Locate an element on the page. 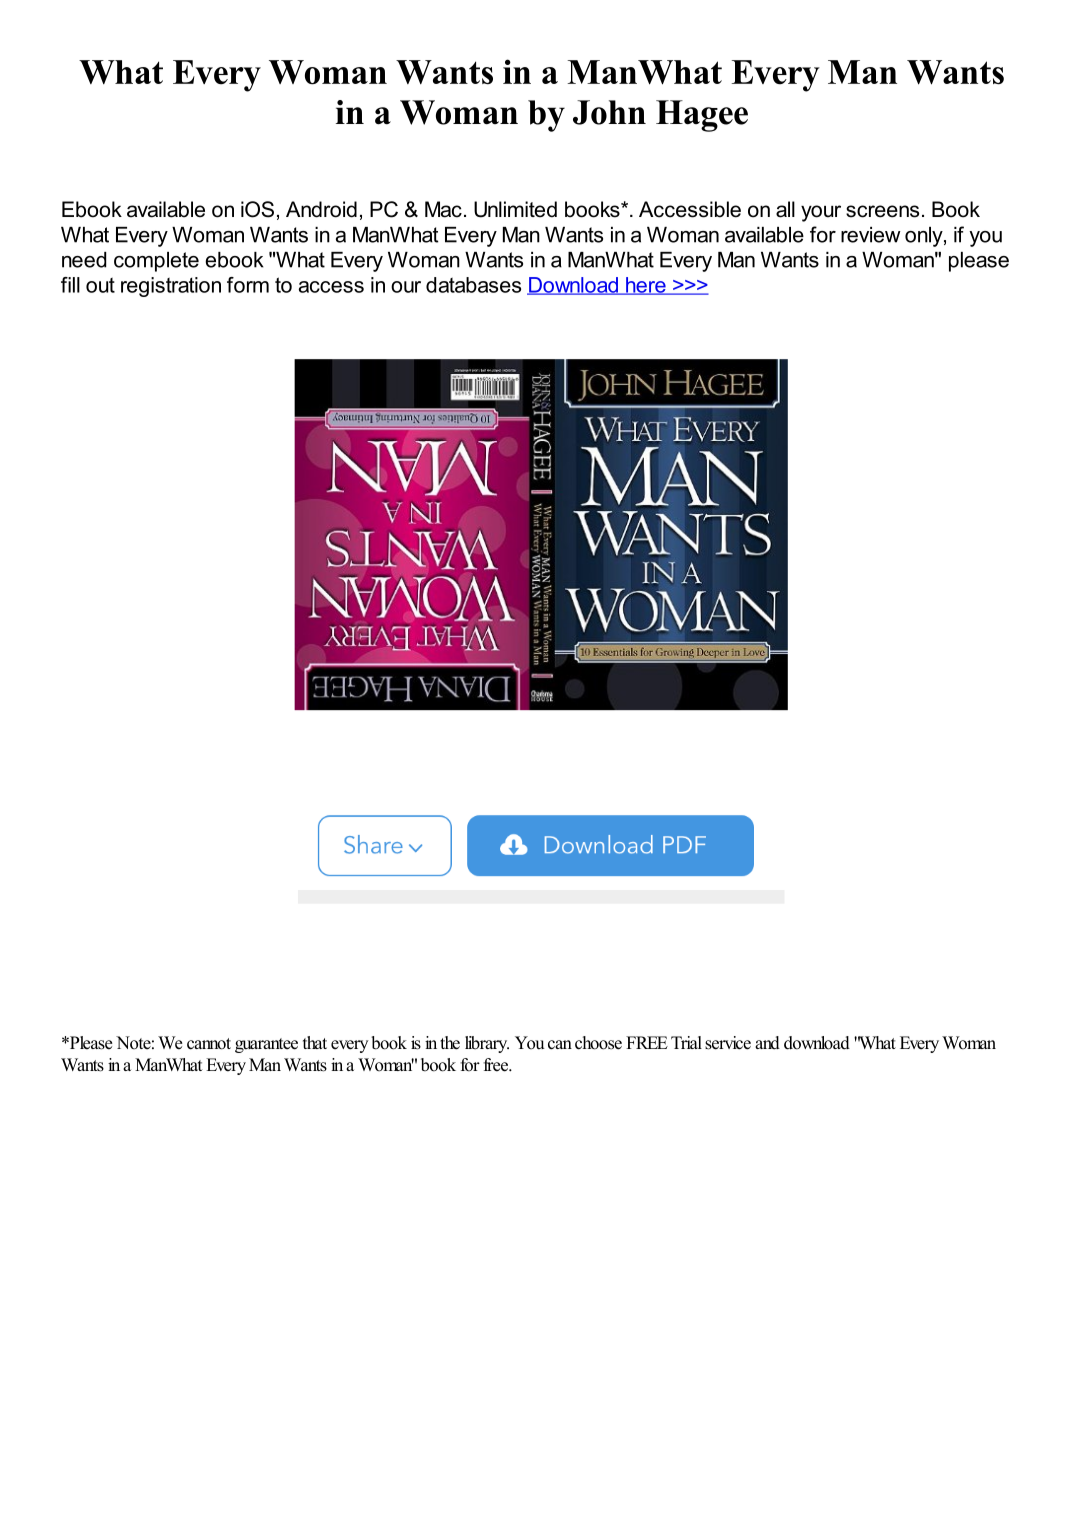 The width and height of the page is (1084, 1534). screens is located at coordinates (882, 211).
